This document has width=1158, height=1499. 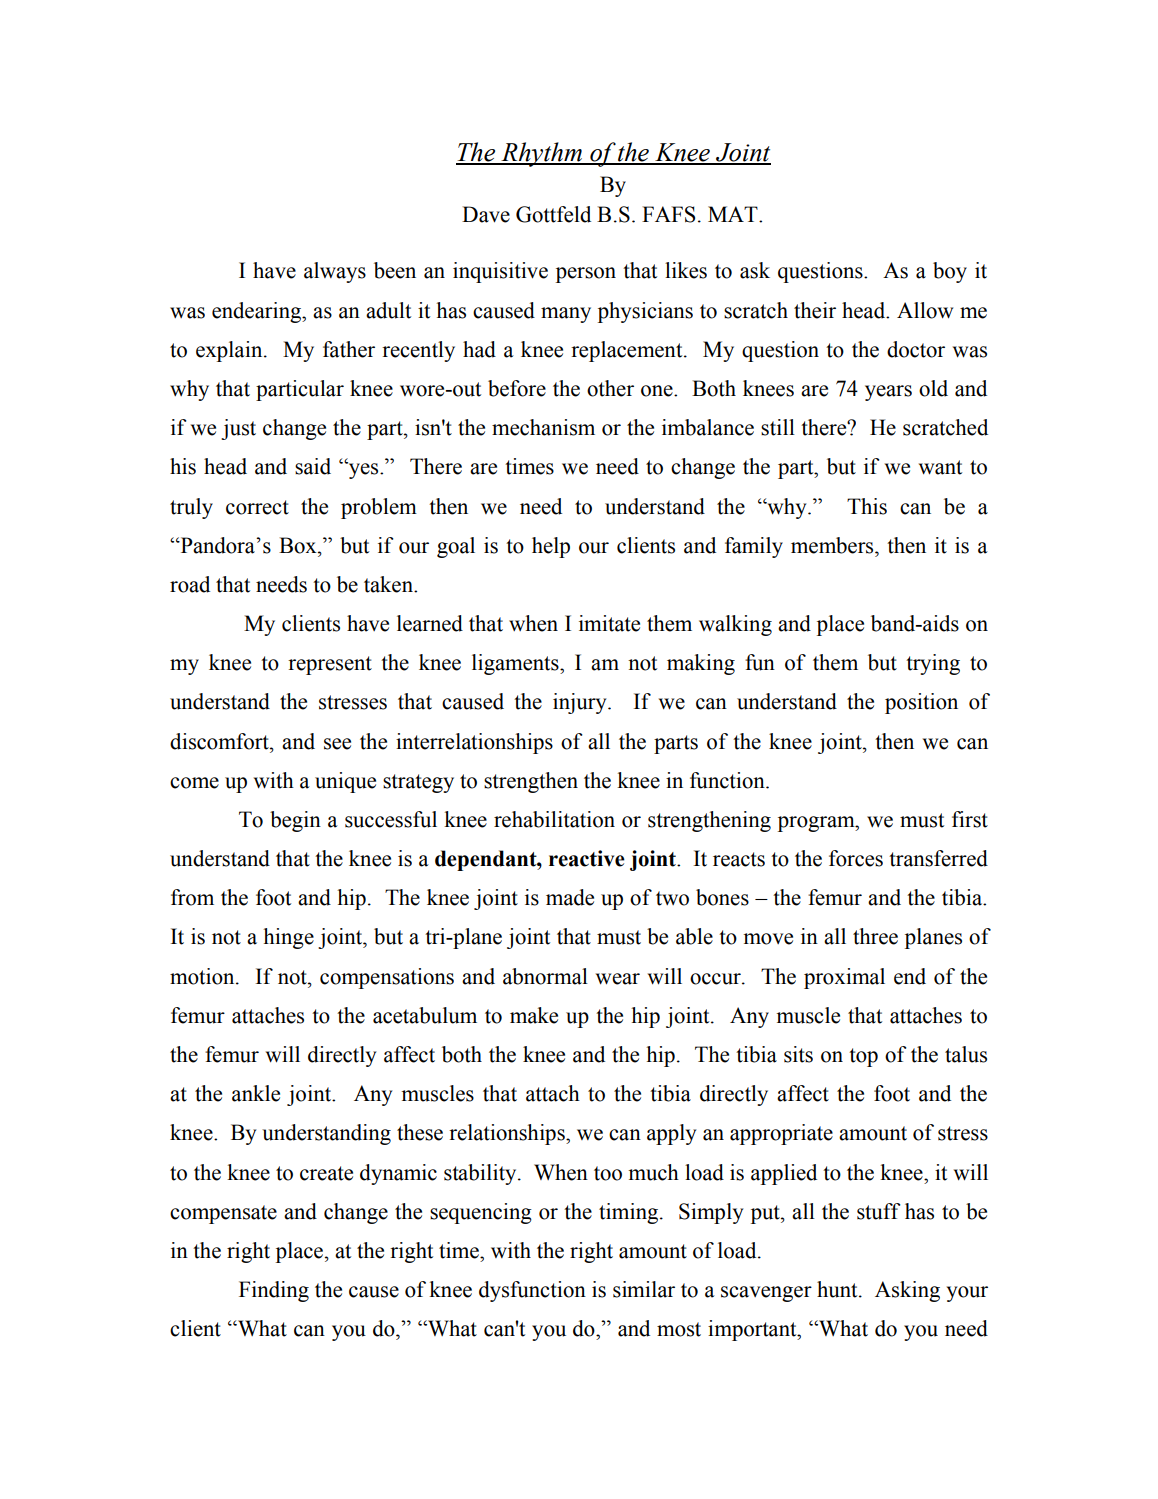 I want to click on always, so click(x=335, y=272).
